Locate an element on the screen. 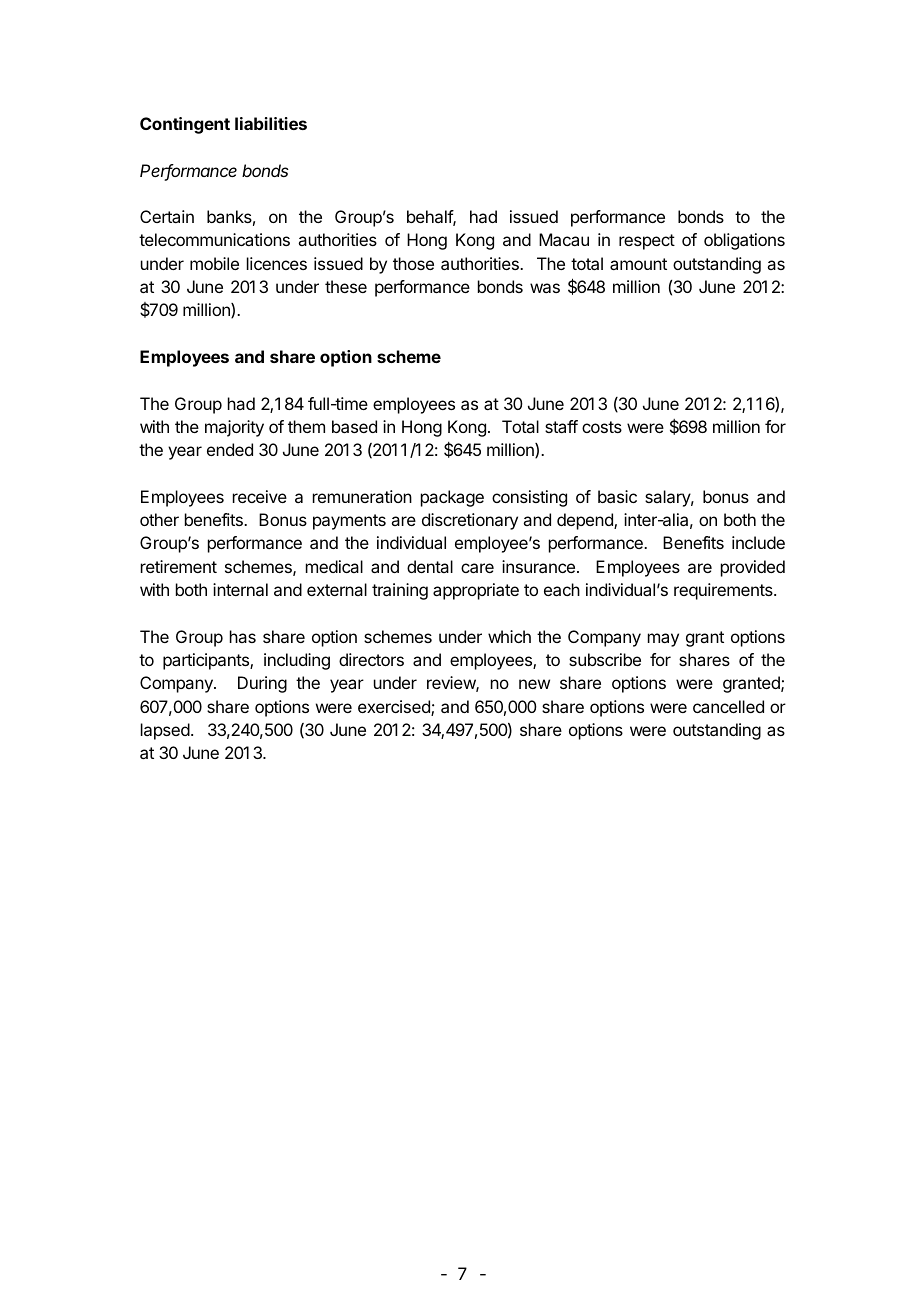  Macau is located at coordinates (564, 239).
